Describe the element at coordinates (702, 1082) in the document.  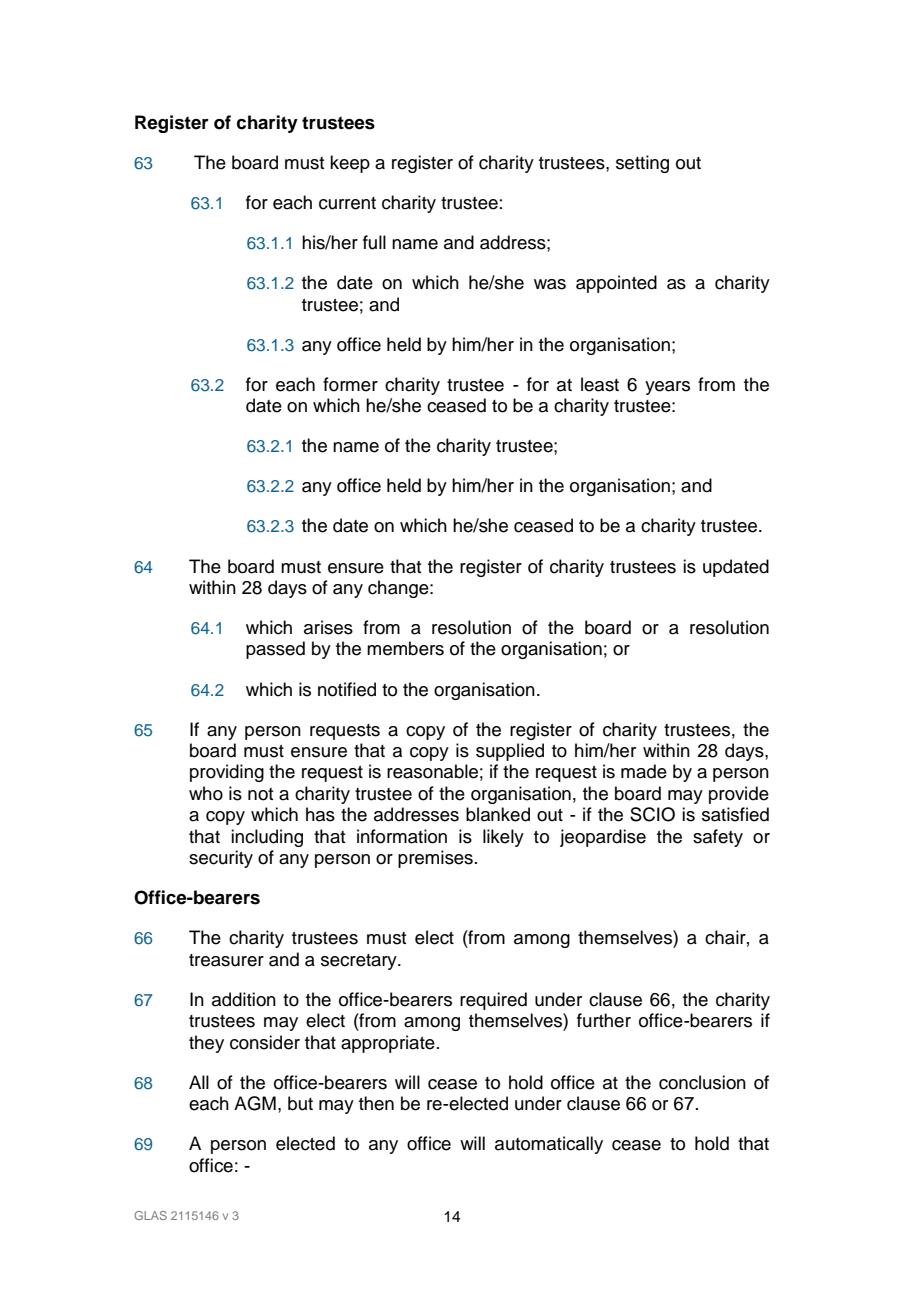
I see `conclusion` at that location.
